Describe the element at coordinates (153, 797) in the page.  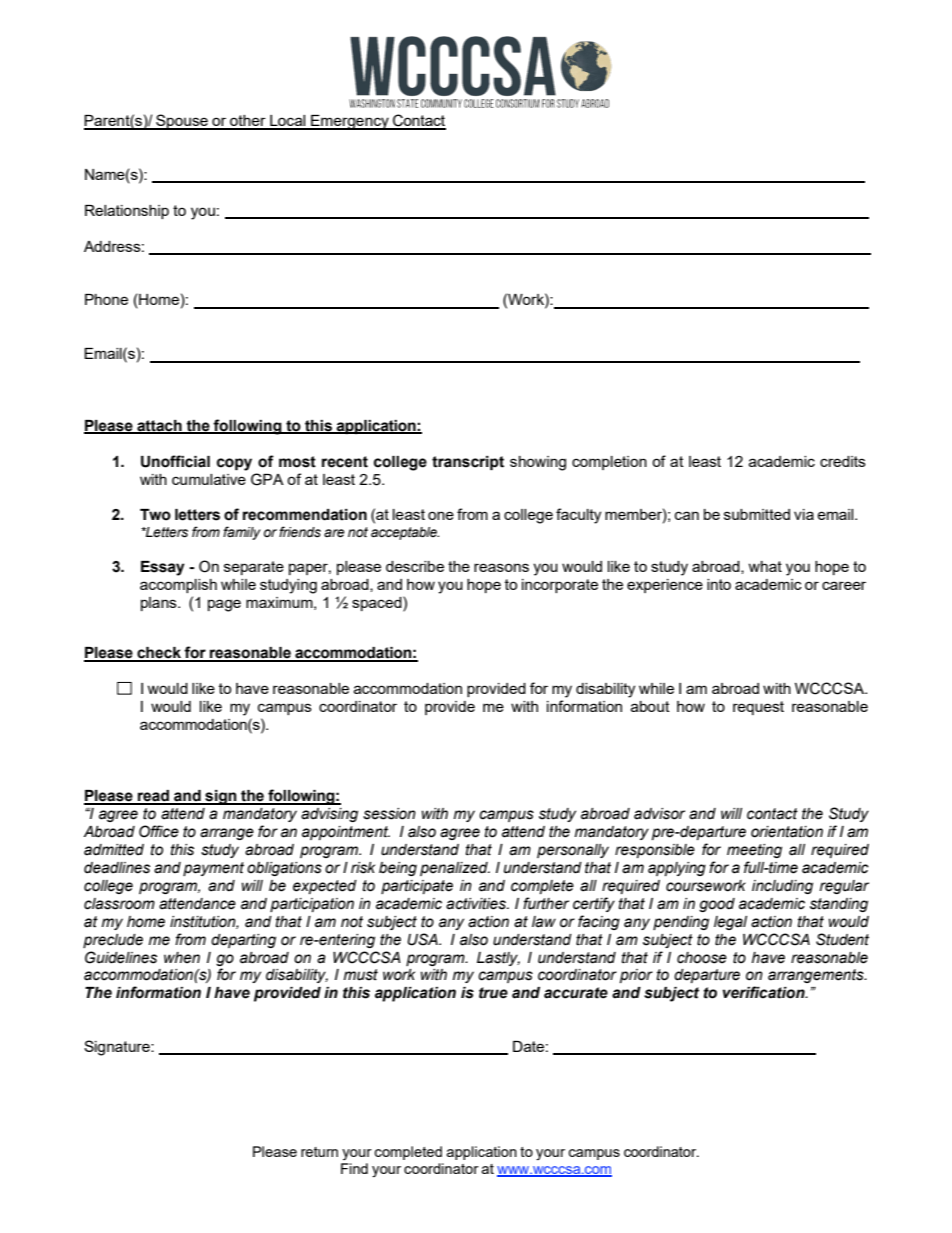
I see `read` at that location.
